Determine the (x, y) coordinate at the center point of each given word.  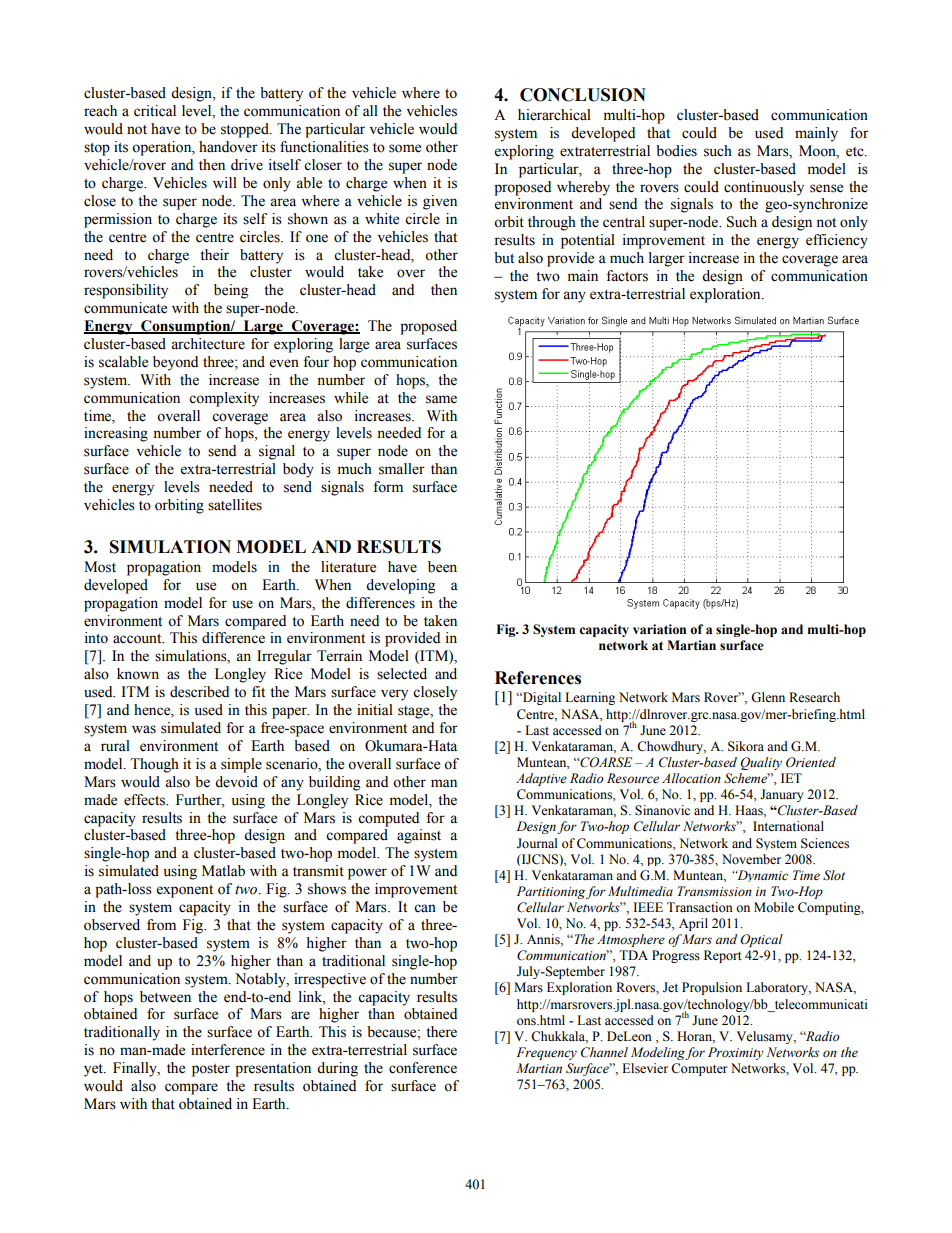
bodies (676, 151)
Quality (761, 763)
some (405, 148)
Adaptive (541, 779)
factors (627, 276)
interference (228, 1050)
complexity (224, 399)
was (144, 729)
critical (155, 111)
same (441, 399)
